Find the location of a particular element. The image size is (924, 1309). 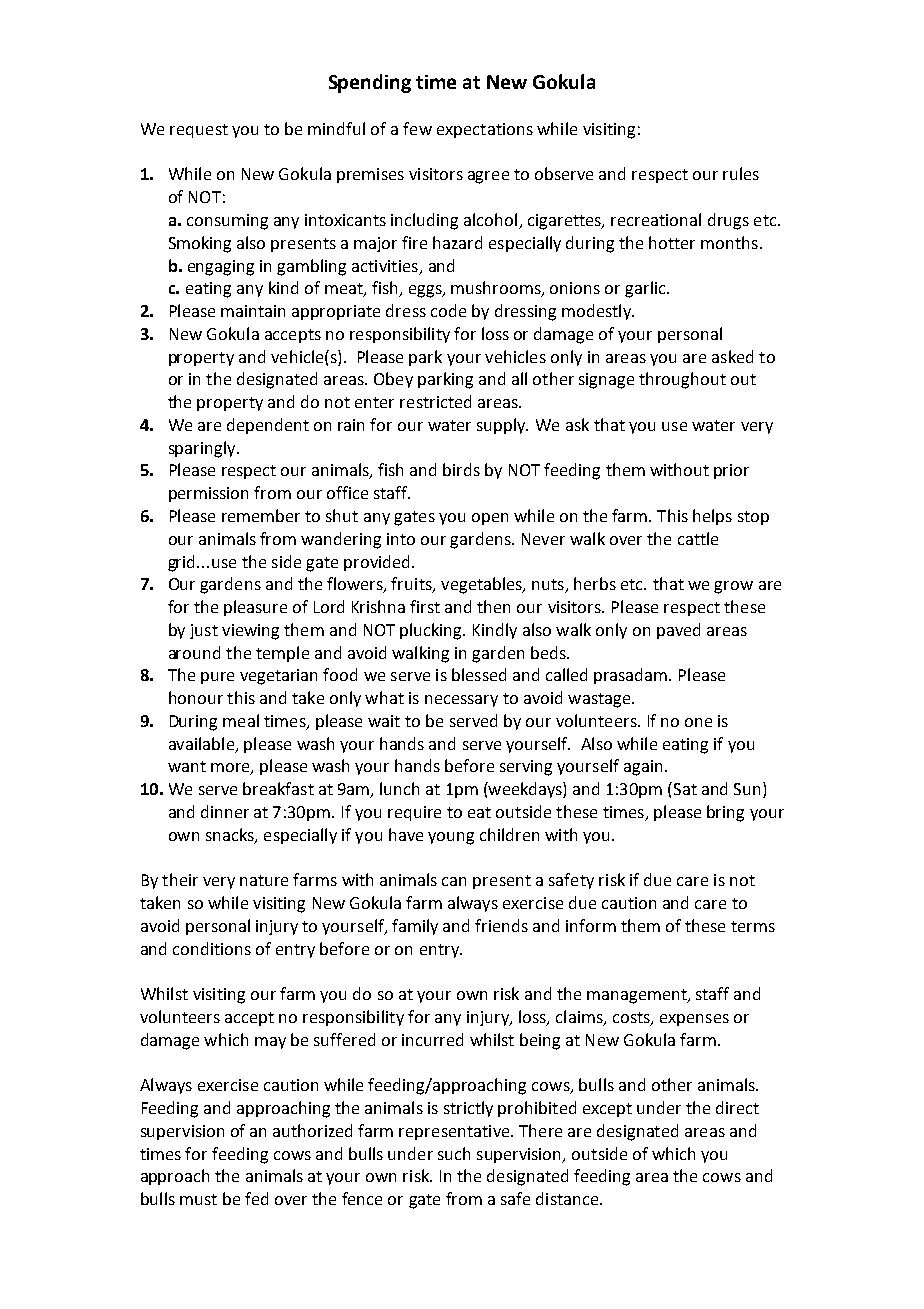

nature is located at coordinates (264, 880).
